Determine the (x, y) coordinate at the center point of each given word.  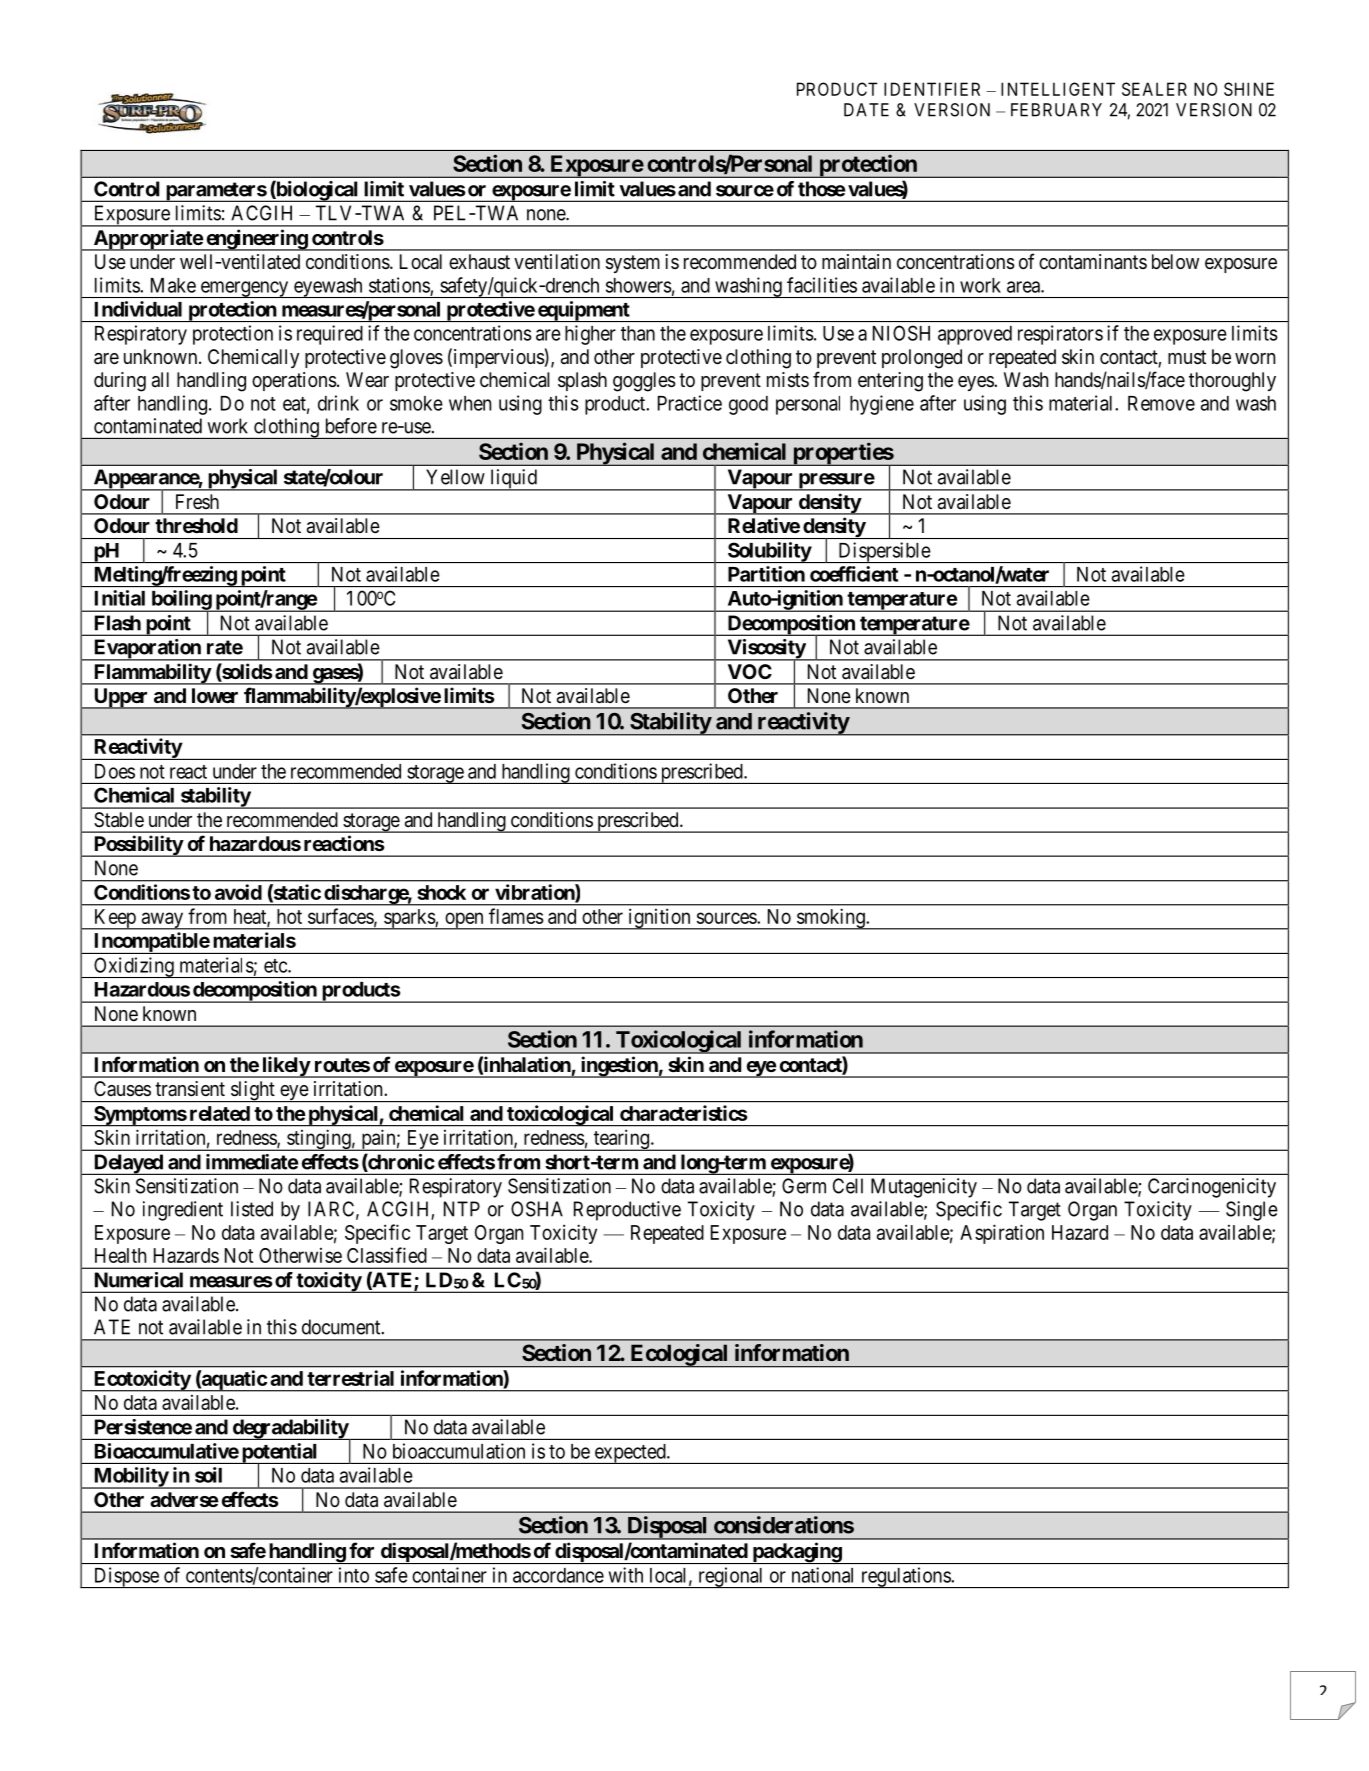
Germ (804, 1186)
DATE (866, 110)
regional (731, 1577)
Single (1252, 1211)
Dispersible (884, 552)
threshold (196, 525)
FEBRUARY (1056, 110)
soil (208, 1475)
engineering (256, 240)
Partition (766, 574)
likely (285, 1067)
